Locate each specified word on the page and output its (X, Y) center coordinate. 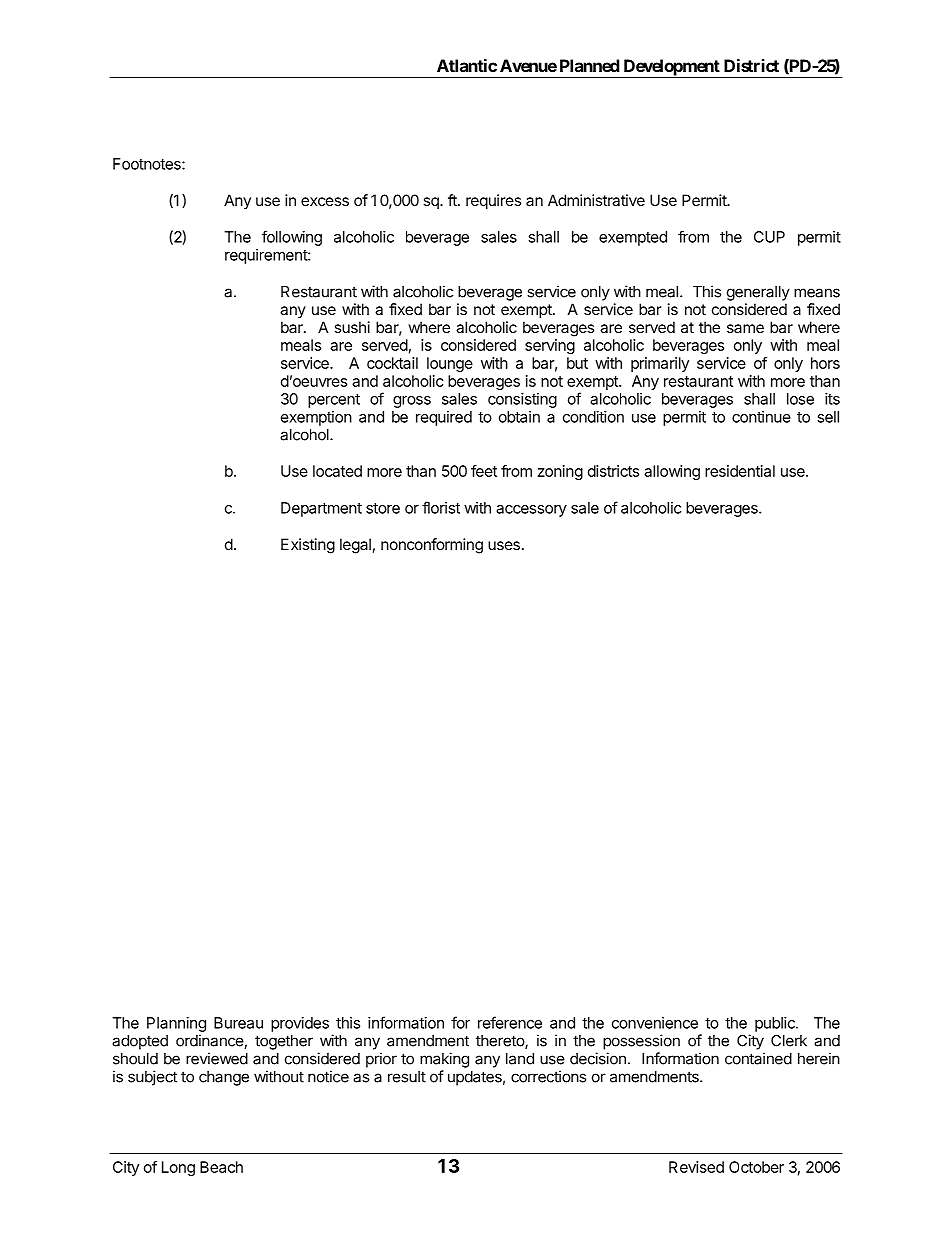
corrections (548, 1076)
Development (671, 68)
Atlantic (467, 65)
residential (740, 471)
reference (510, 1022)
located (337, 471)
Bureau (238, 1023)
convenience (655, 1023)
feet (484, 471)
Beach (221, 1167)
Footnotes (148, 164)
